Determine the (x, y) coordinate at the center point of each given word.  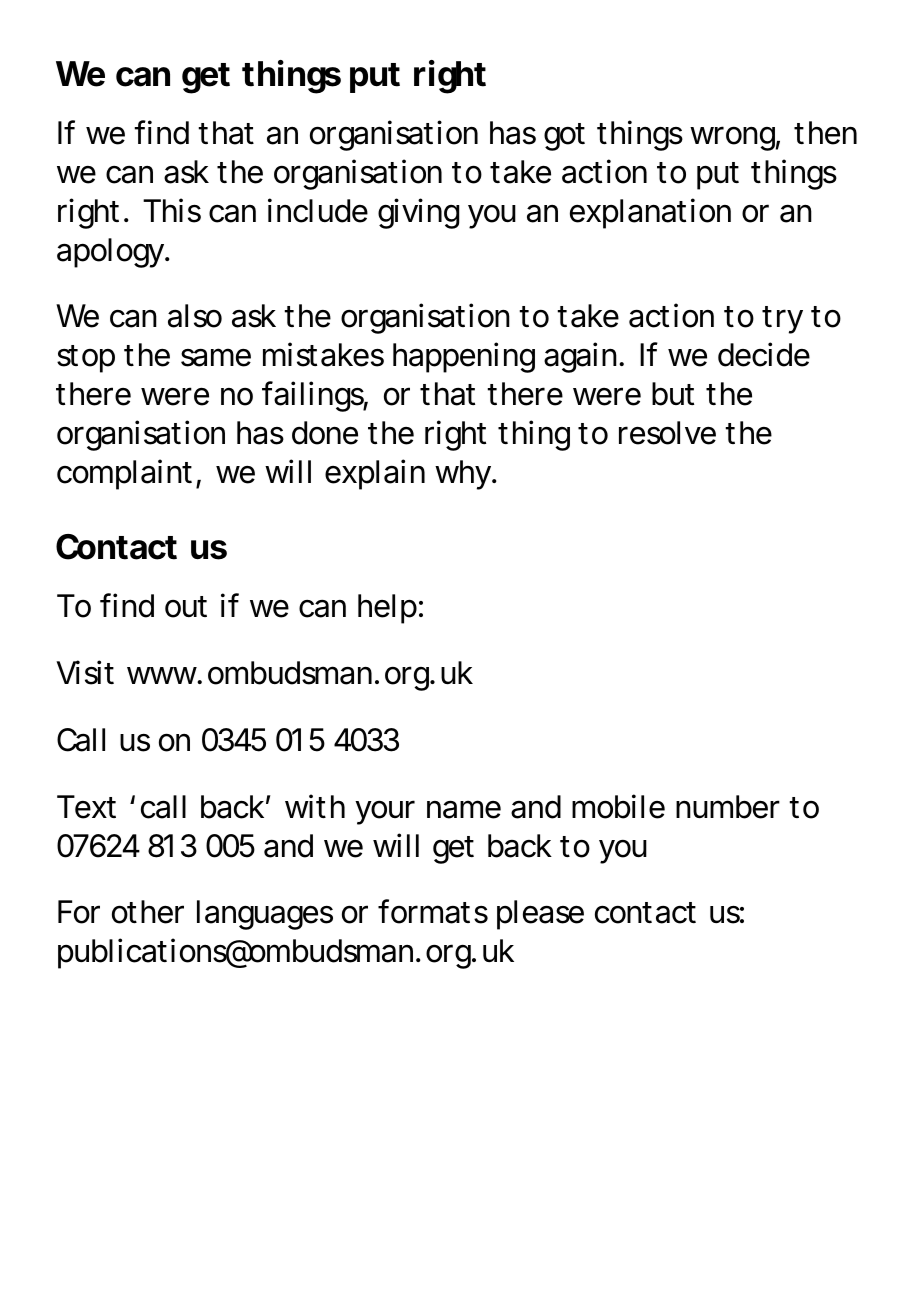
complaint (124, 474)
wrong (732, 138)
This (172, 210)
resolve (667, 433)
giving (418, 213)
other (148, 912)
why (463, 475)
